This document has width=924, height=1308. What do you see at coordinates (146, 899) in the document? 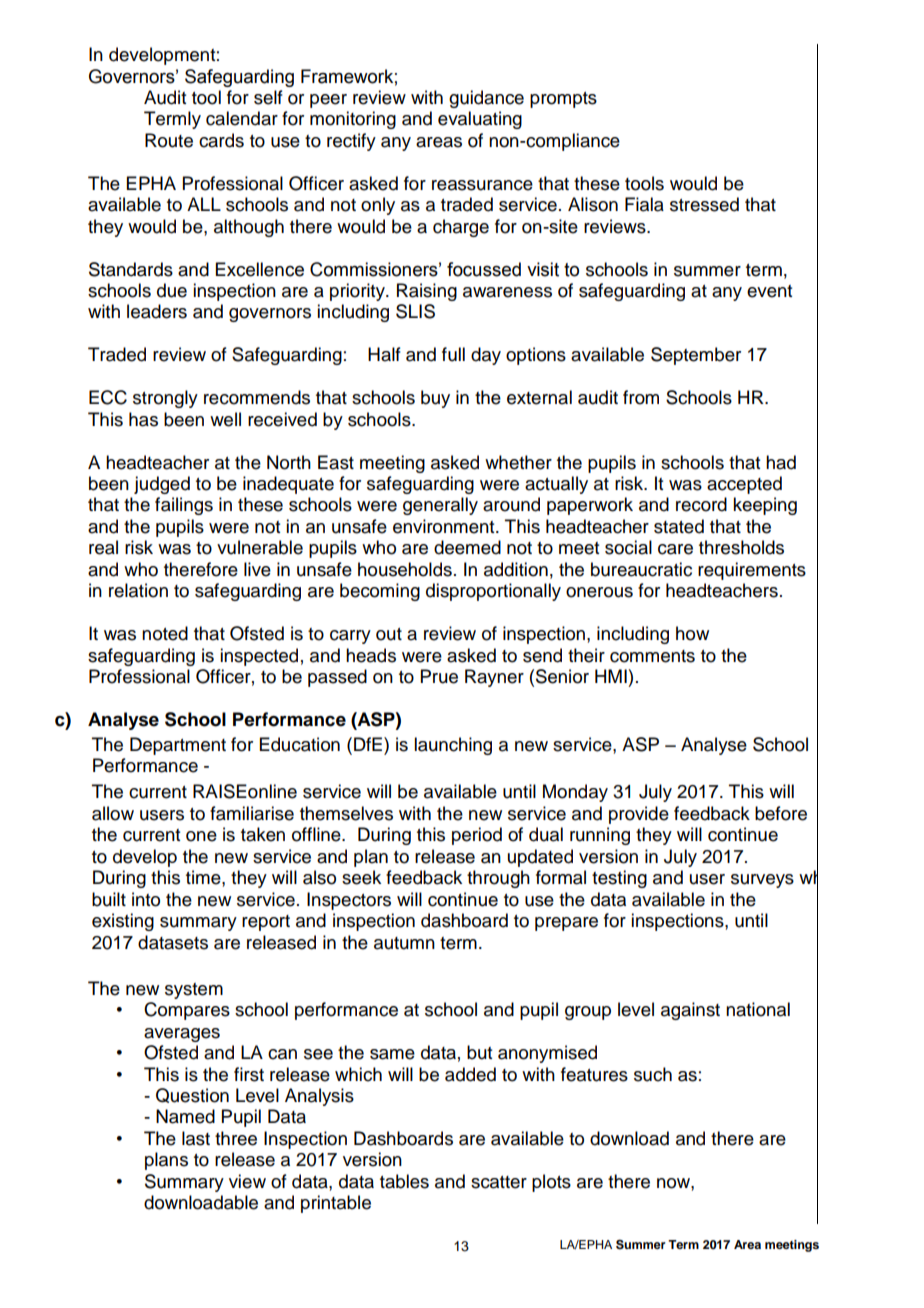
I see `into` at bounding box center [146, 899].
